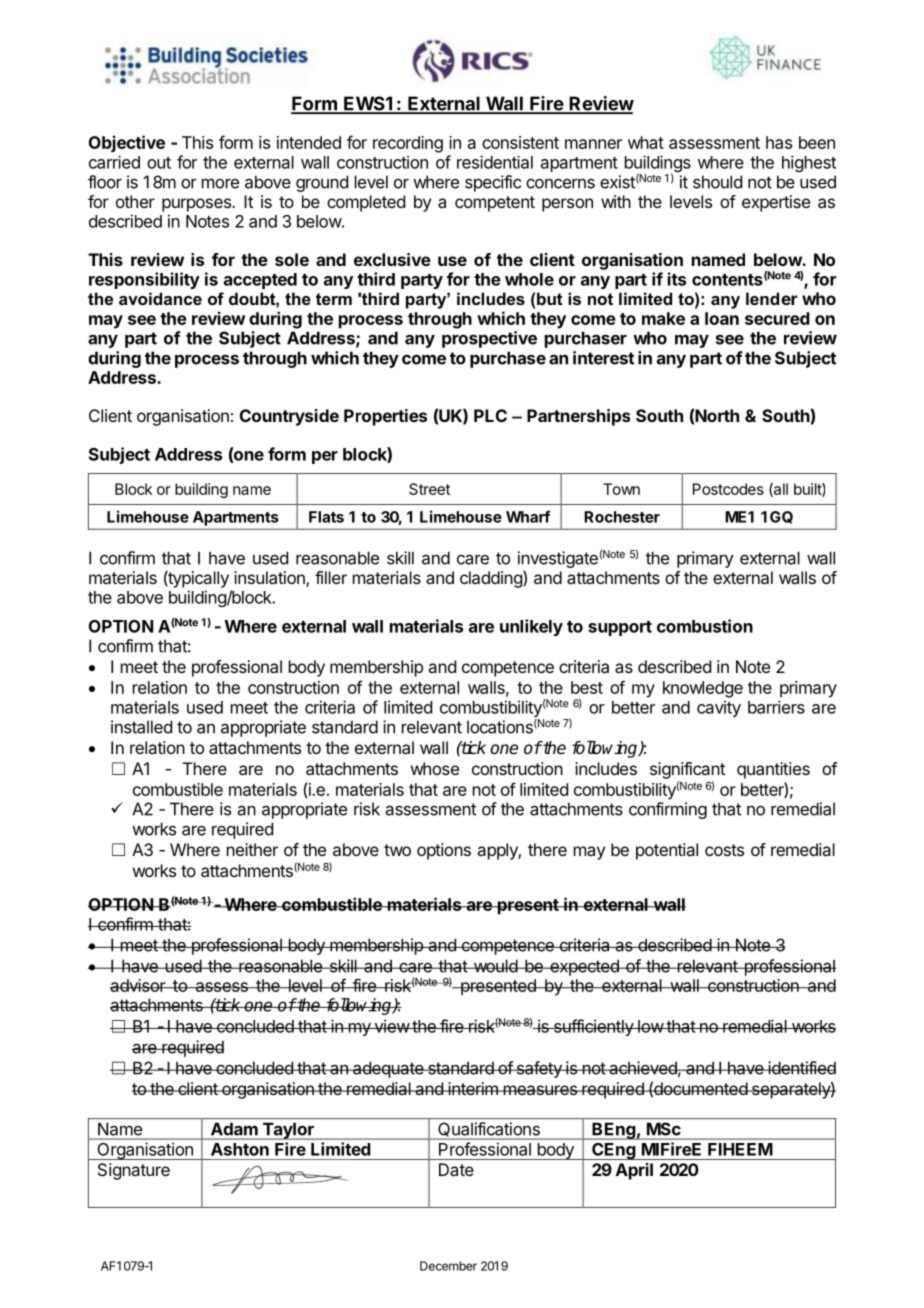 The image size is (924, 1308). What do you see at coordinates (717, 182) in the screenshot?
I see `should` at bounding box center [717, 182].
